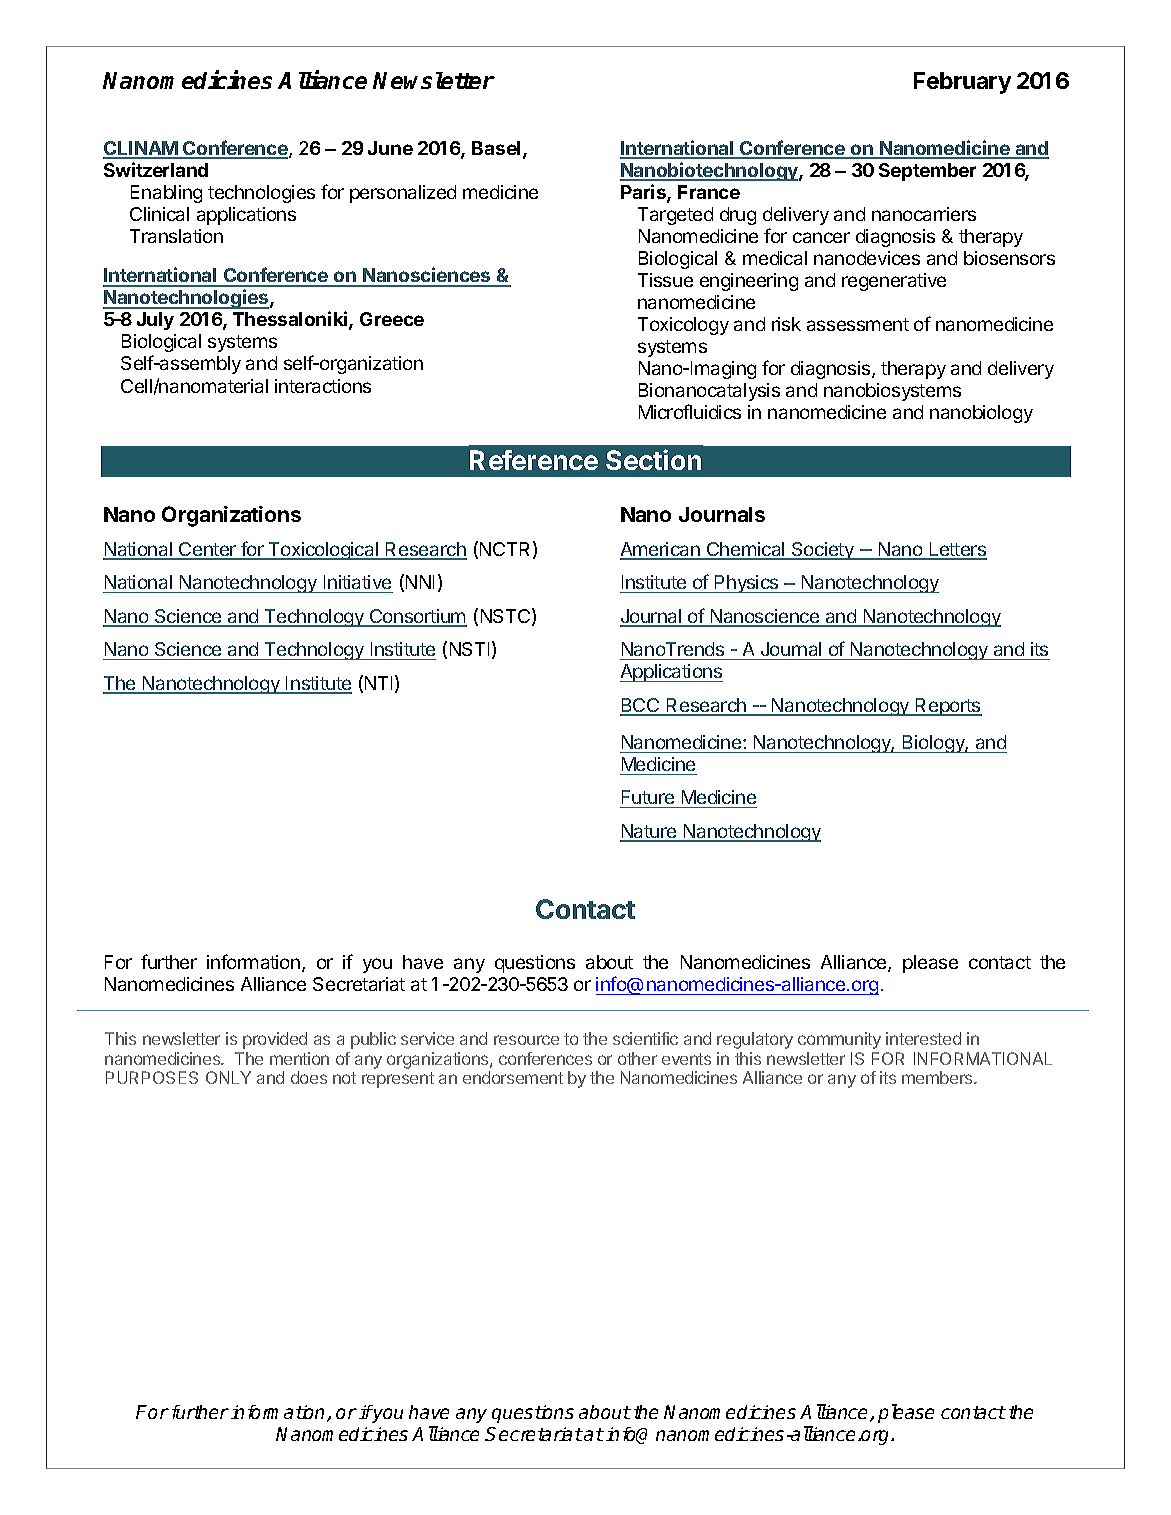 The image size is (1171, 1515). What do you see at coordinates (275, 1040) in the document?
I see `provided` at bounding box center [275, 1040].
